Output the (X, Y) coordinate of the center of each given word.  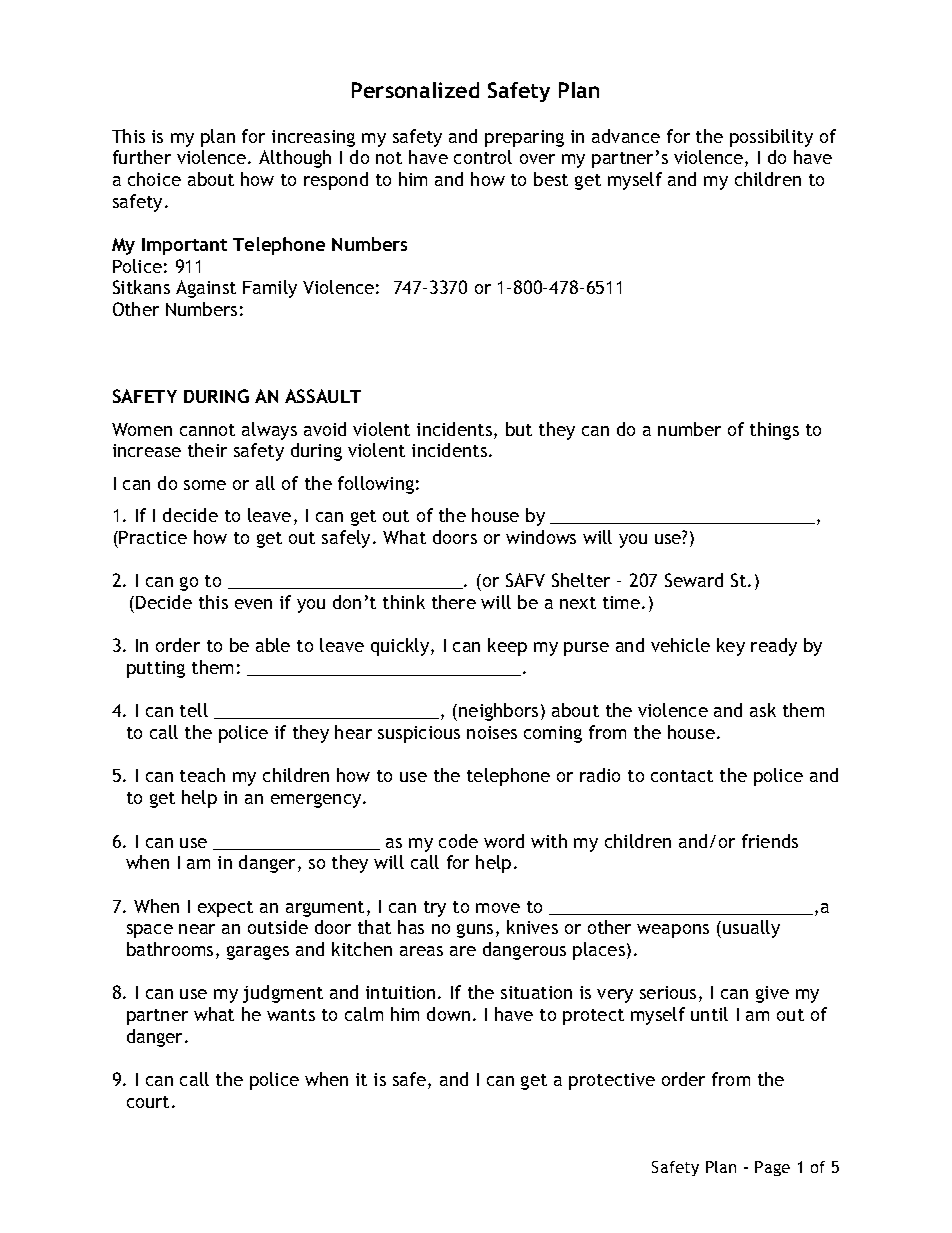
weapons (673, 931)
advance (626, 136)
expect (225, 909)
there (454, 602)
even (253, 604)
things (774, 431)
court (148, 1102)
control (483, 157)
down (448, 1014)
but (519, 429)
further (142, 157)
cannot (207, 430)
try (435, 909)
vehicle (680, 645)
